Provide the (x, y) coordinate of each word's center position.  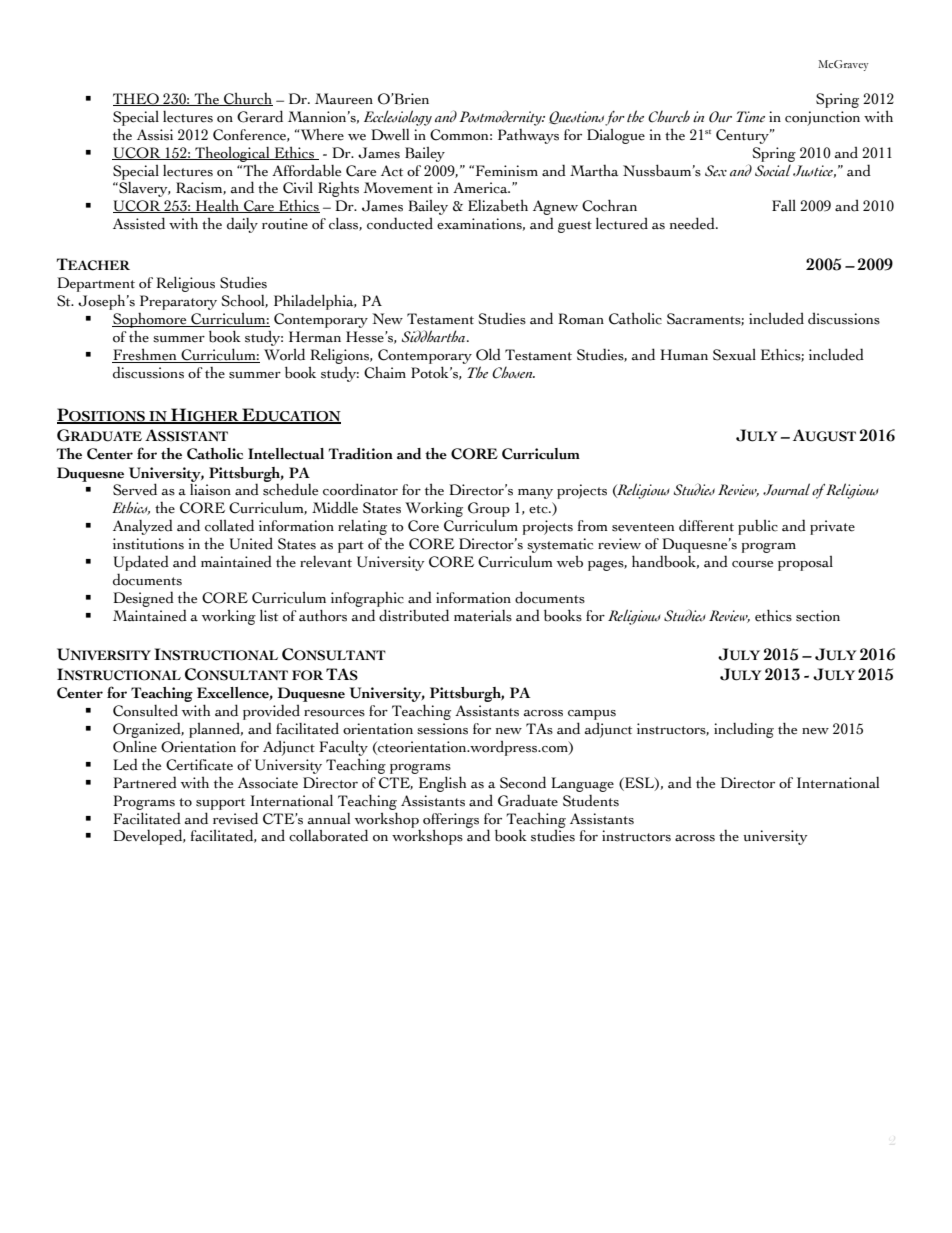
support (220, 804)
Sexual (734, 355)
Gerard (260, 116)
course (752, 564)
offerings (451, 821)
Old (488, 354)
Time (750, 117)
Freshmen (145, 355)
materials (483, 615)
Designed (143, 599)
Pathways (528, 136)
